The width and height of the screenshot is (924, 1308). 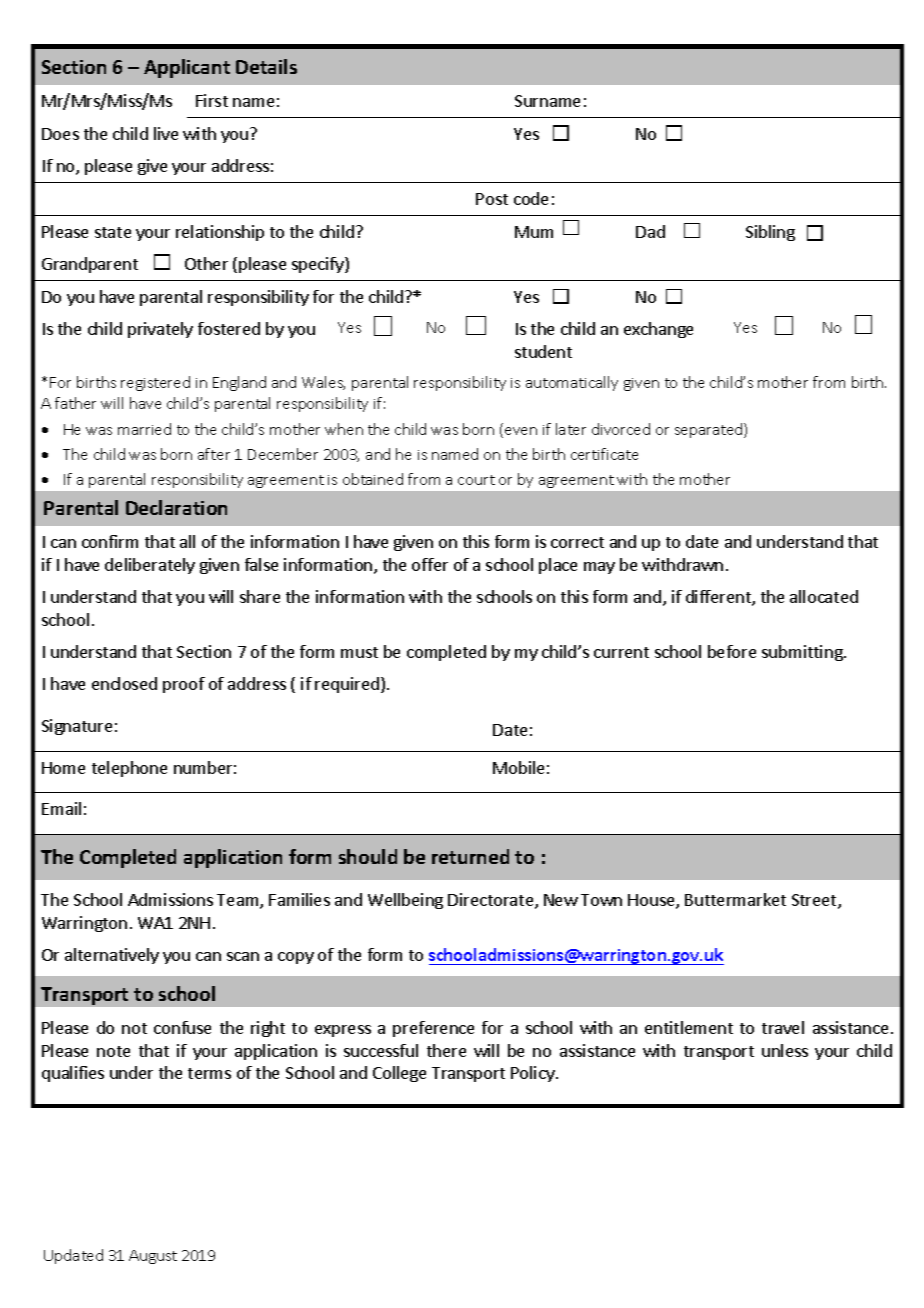 I want to click on Wellbeing, so click(x=405, y=901).
